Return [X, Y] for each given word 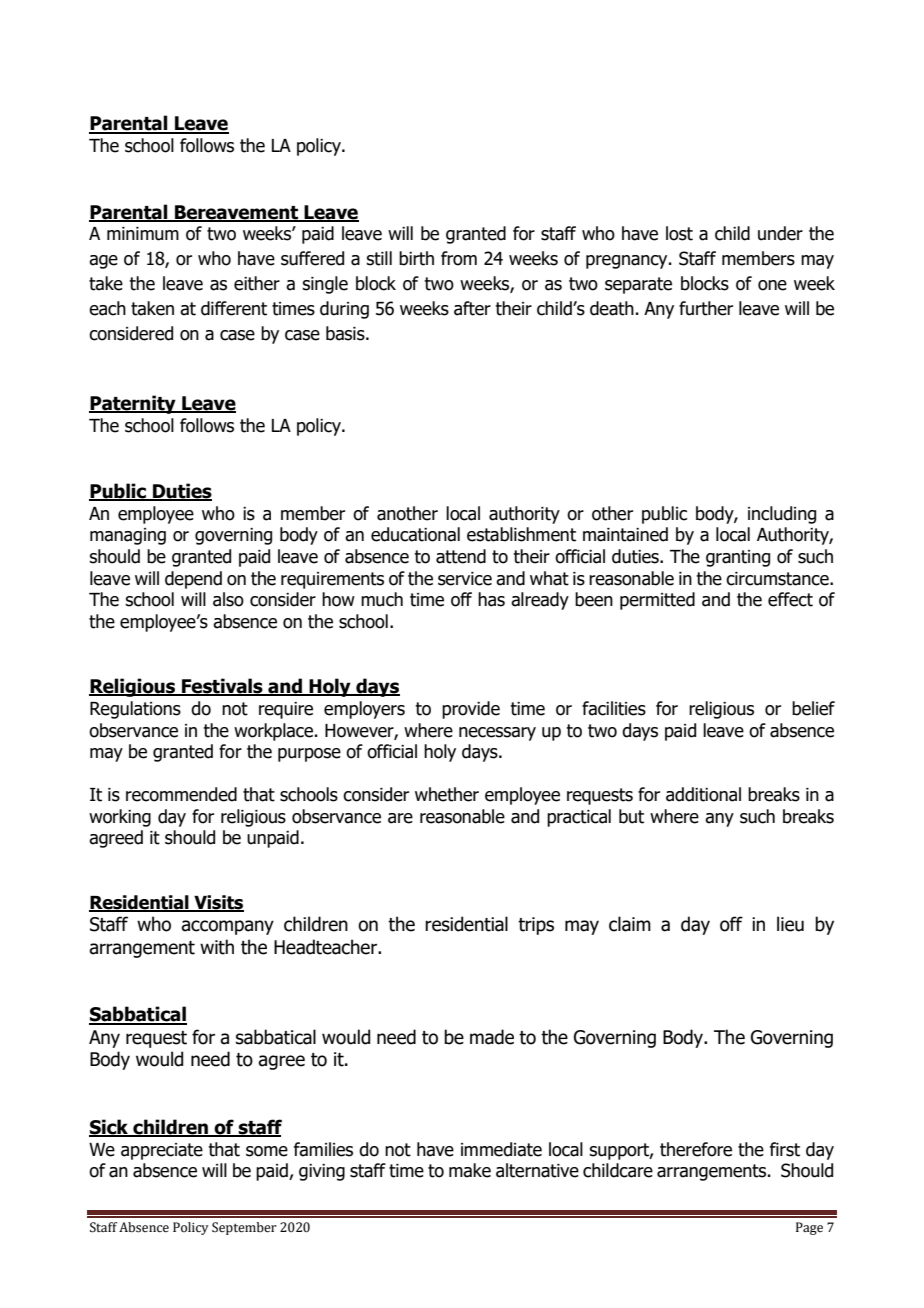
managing [128, 536]
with [217, 947]
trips [536, 926]
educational [415, 534]
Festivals [222, 687]
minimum [143, 234]
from [459, 258]
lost [679, 233]
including [782, 515]
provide [471, 710]
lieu [790, 924]
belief [813, 708]
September [244, 1228]
